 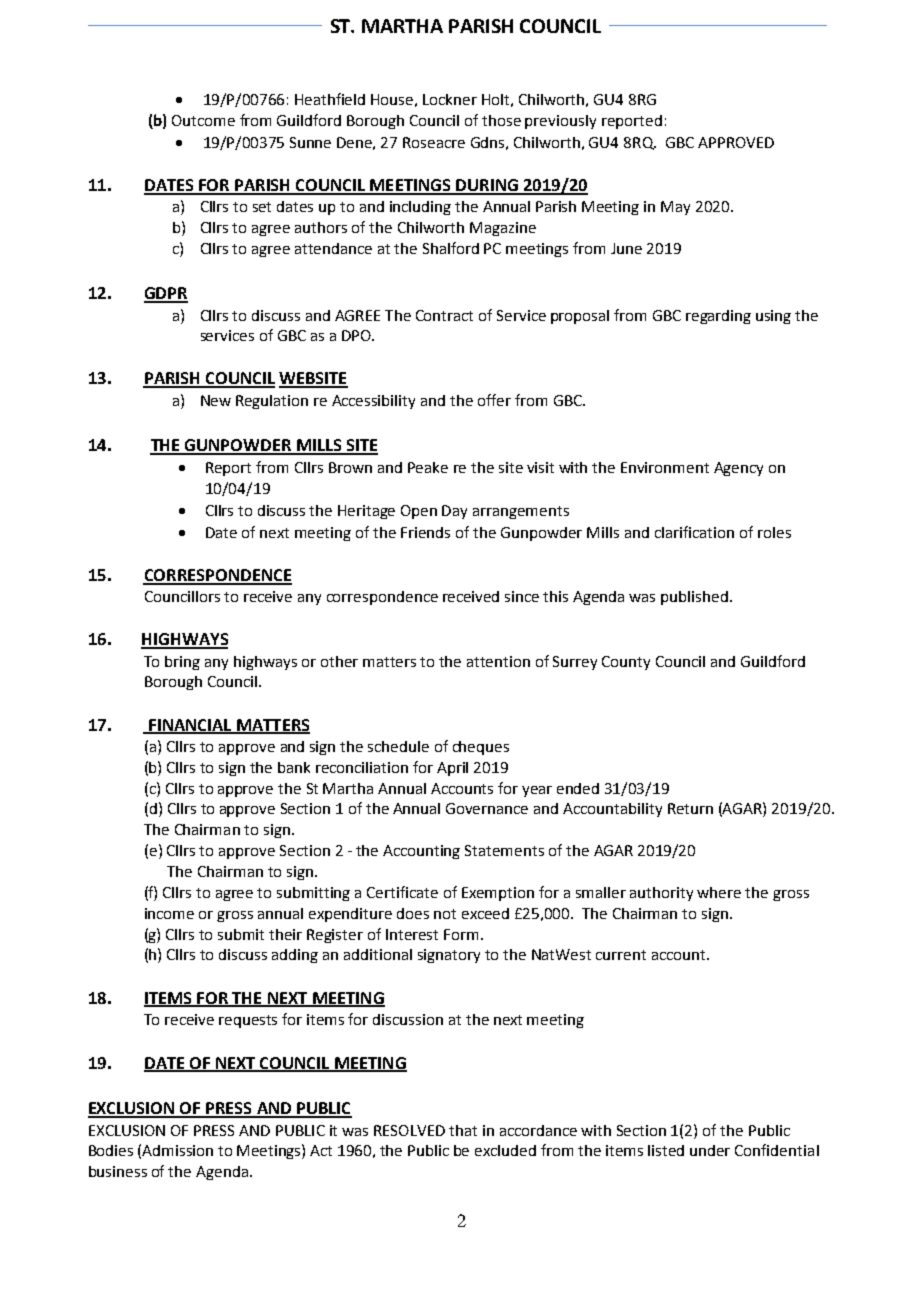 I want to click on that, so click(x=463, y=1130).
